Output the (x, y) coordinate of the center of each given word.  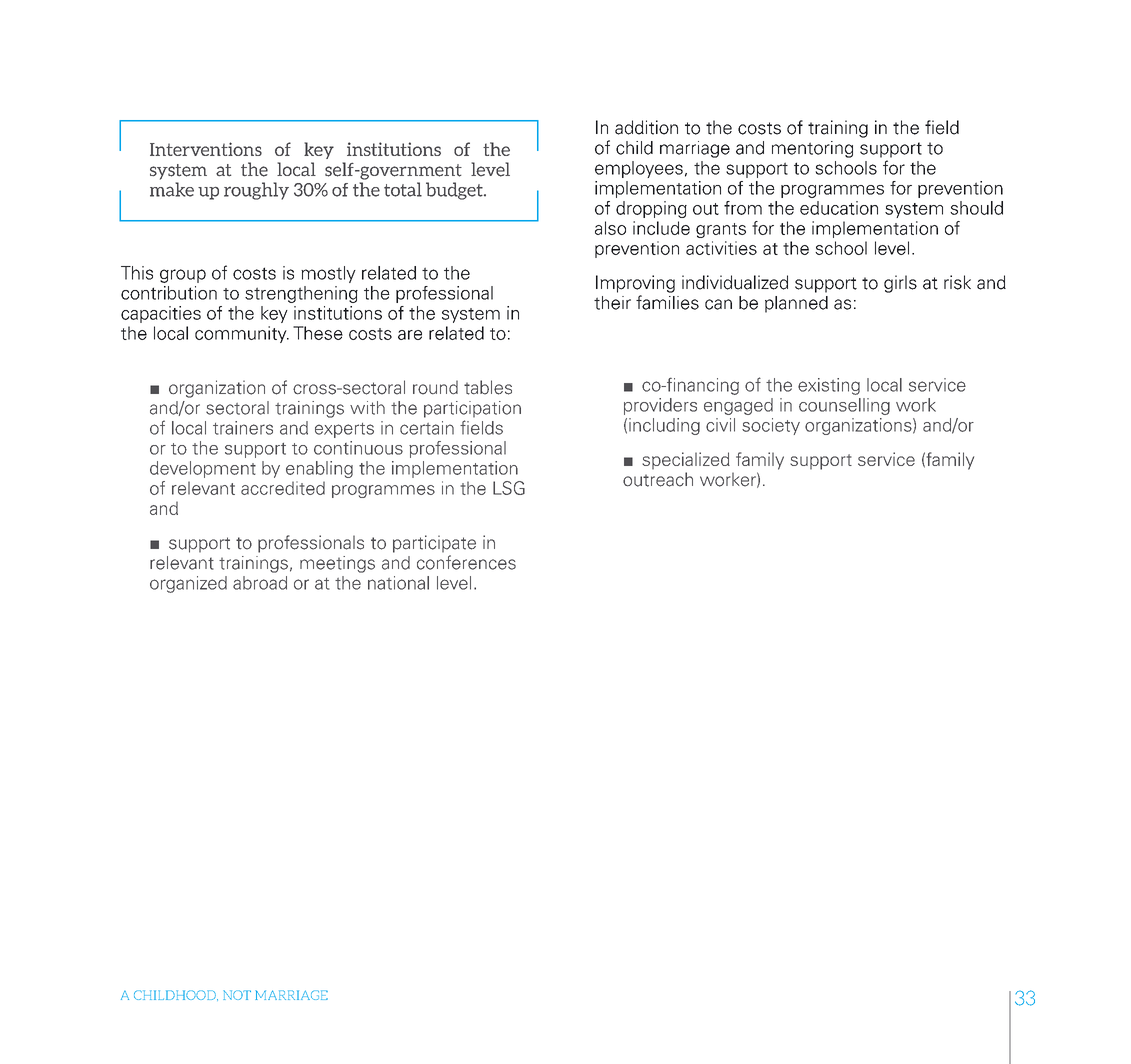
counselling (844, 406)
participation (472, 409)
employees (639, 169)
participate (434, 544)
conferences (466, 562)
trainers (243, 428)
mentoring (812, 149)
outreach (658, 479)
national (398, 583)
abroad (260, 583)
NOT (237, 995)
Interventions (206, 149)
